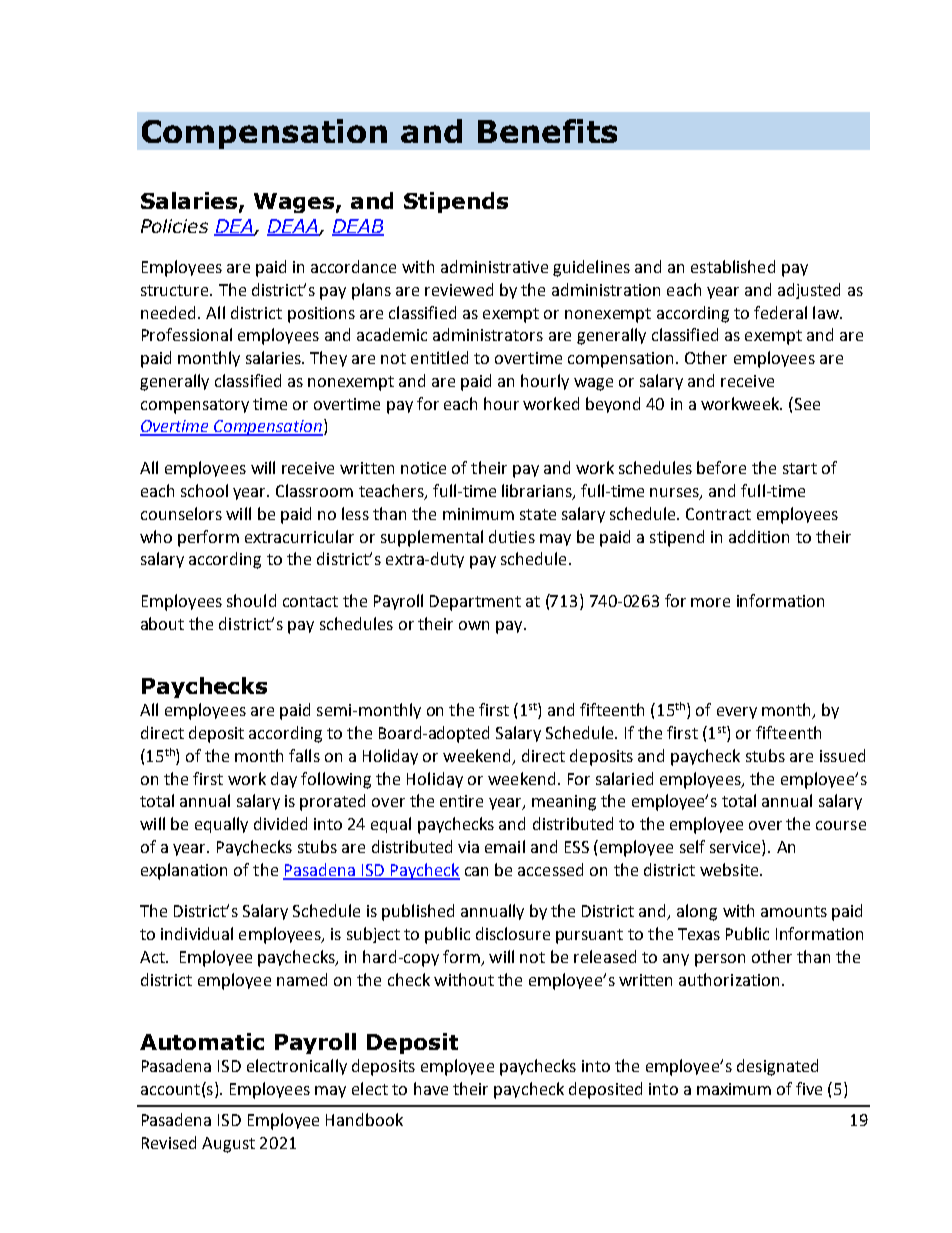  Describe the element at coordinates (195, 406) in the document. I see `compensatory` at that location.
